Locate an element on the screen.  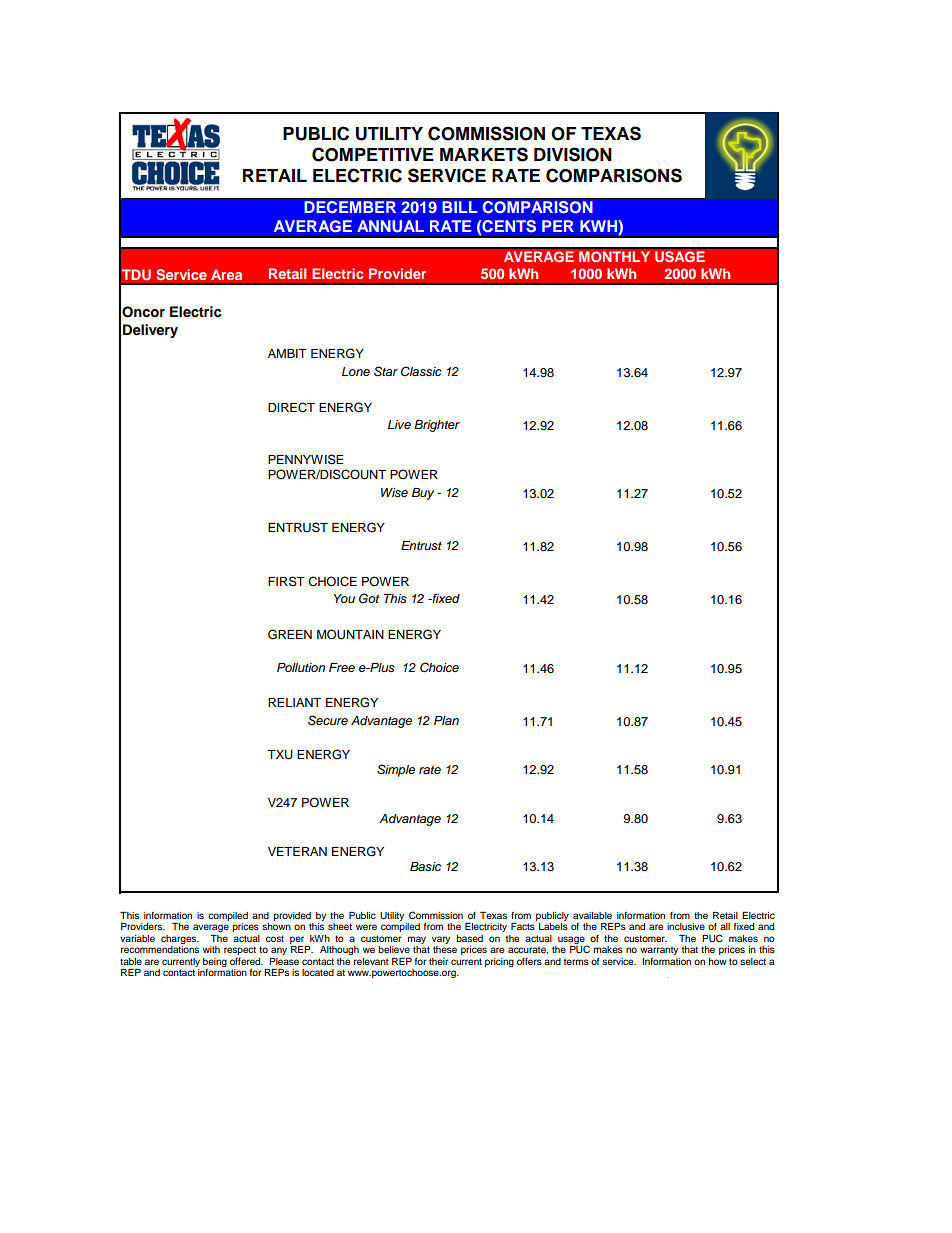
ANNUAL is located at coordinates (390, 226).
